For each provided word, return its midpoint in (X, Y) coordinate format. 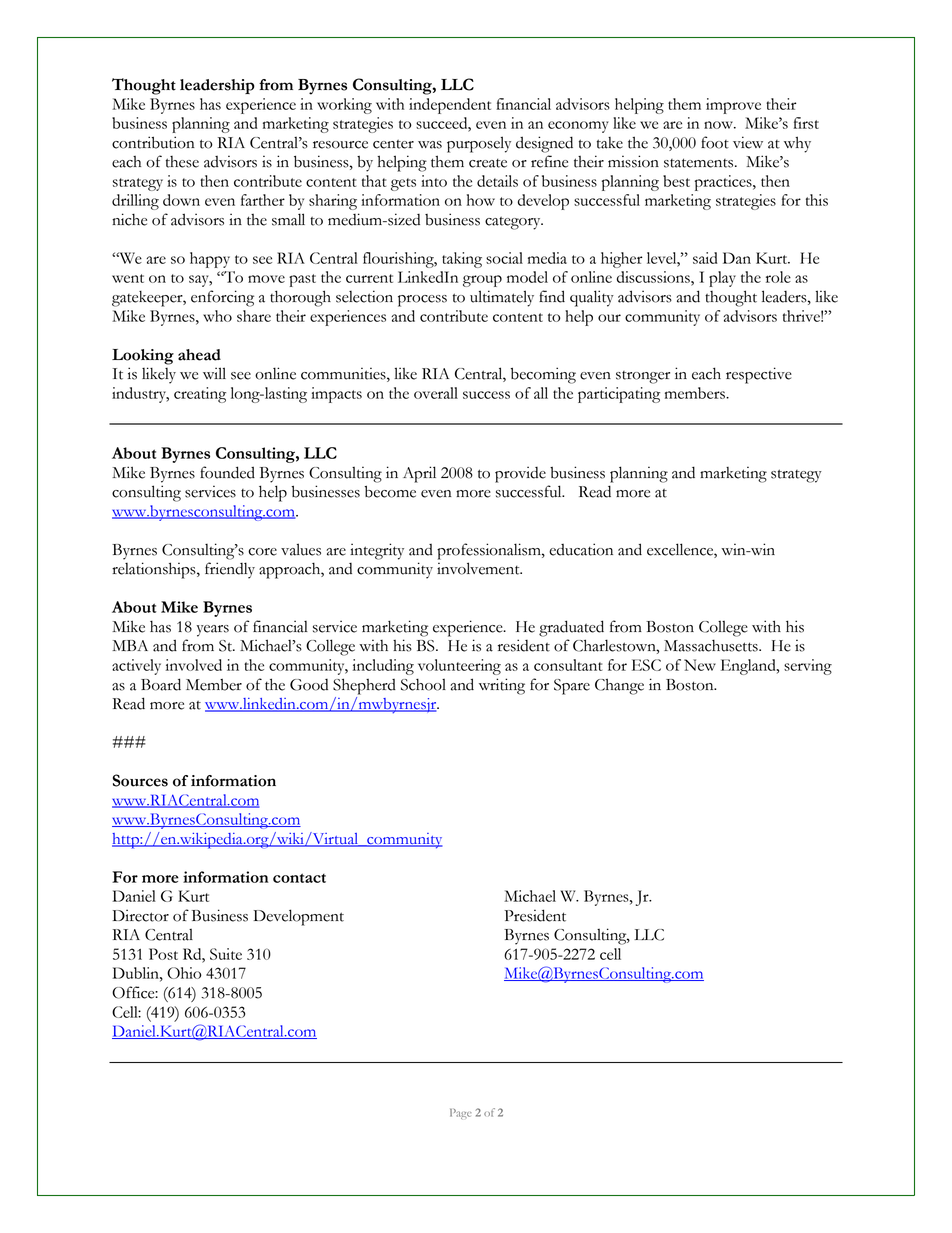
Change (619, 686)
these (182, 162)
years (213, 631)
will (214, 373)
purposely (479, 144)
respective (759, 375)
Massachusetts (712, 645)
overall (436, 393)
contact (299, 878)
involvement (479, 568)
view (748, 142)
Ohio (184, 973)
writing (502, 686)
